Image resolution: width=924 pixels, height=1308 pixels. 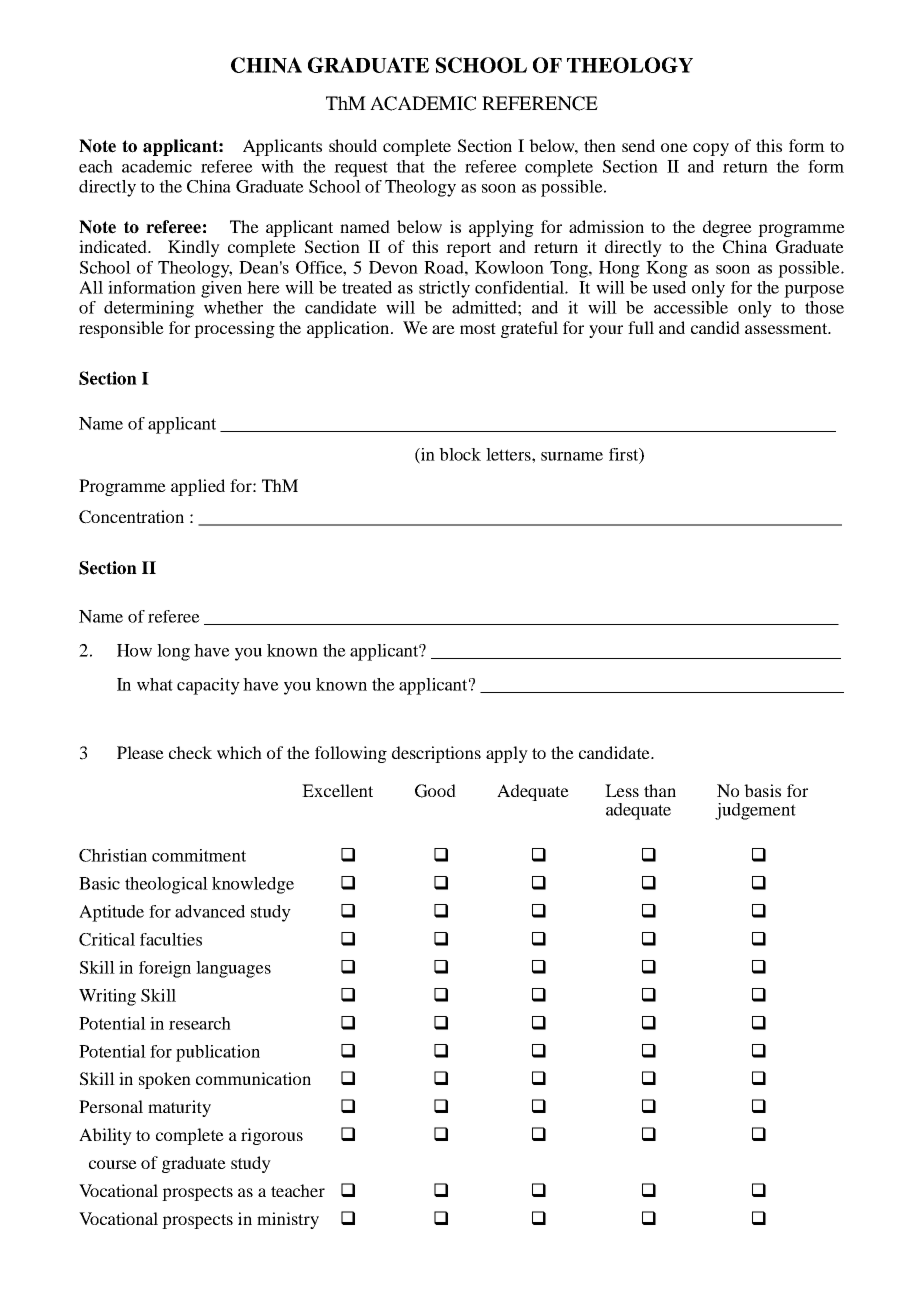 What do you see at coordinates (436, 754) in the page?
I see `descriptions` at bounding box center [436, 754].
